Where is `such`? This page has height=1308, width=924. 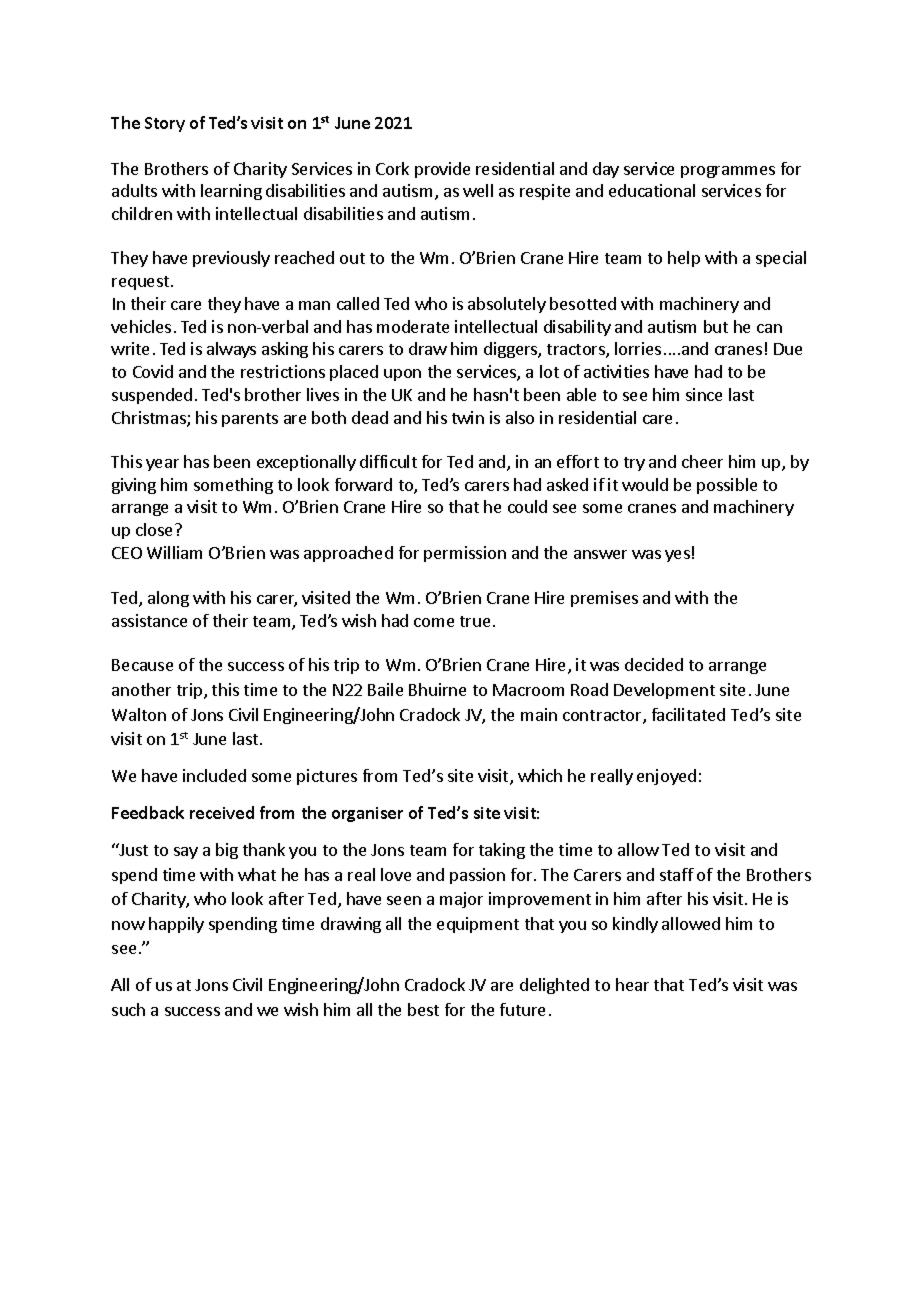
such is located at coordinates (128, 1009).
